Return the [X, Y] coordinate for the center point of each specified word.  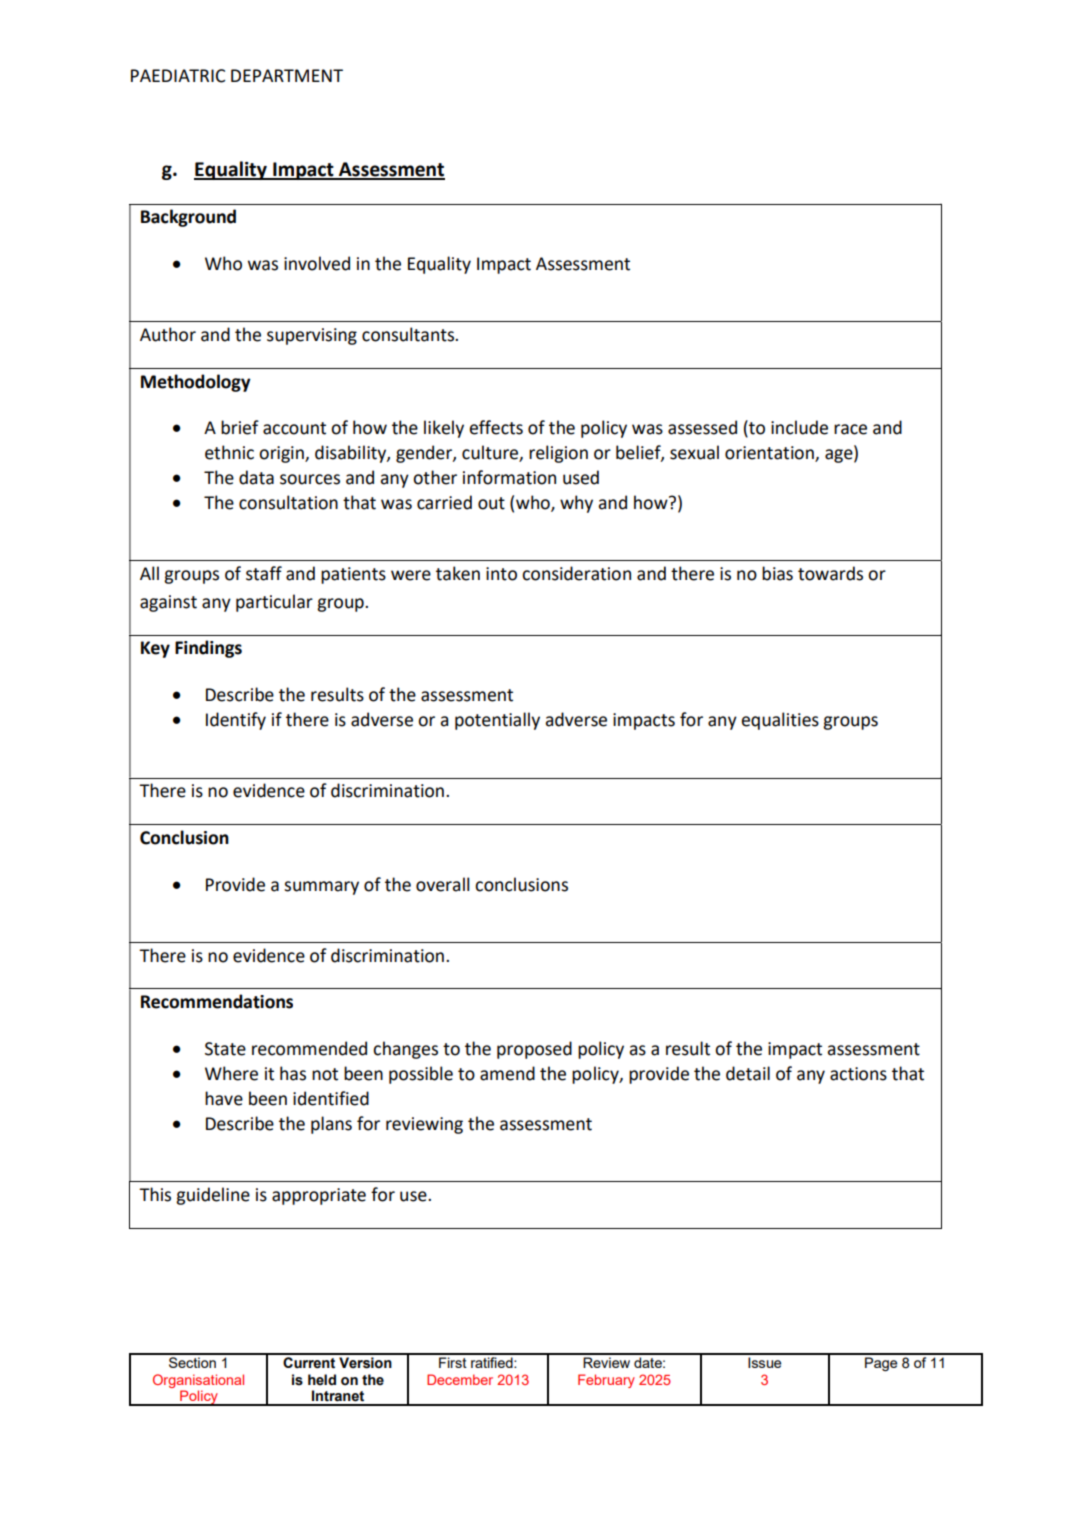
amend [507, 1073]
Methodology [196, 383]
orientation [770, 453]
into [501, 574]
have [224, 1098]
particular [274, 603]
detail [748, 1073]
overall [443, 884]
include [799, 427]
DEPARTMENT [287, 75]
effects [496, 427]
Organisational [198, 1381]
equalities [780, 721]
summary [321, 888]
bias [777, 573]
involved [317, 263]
